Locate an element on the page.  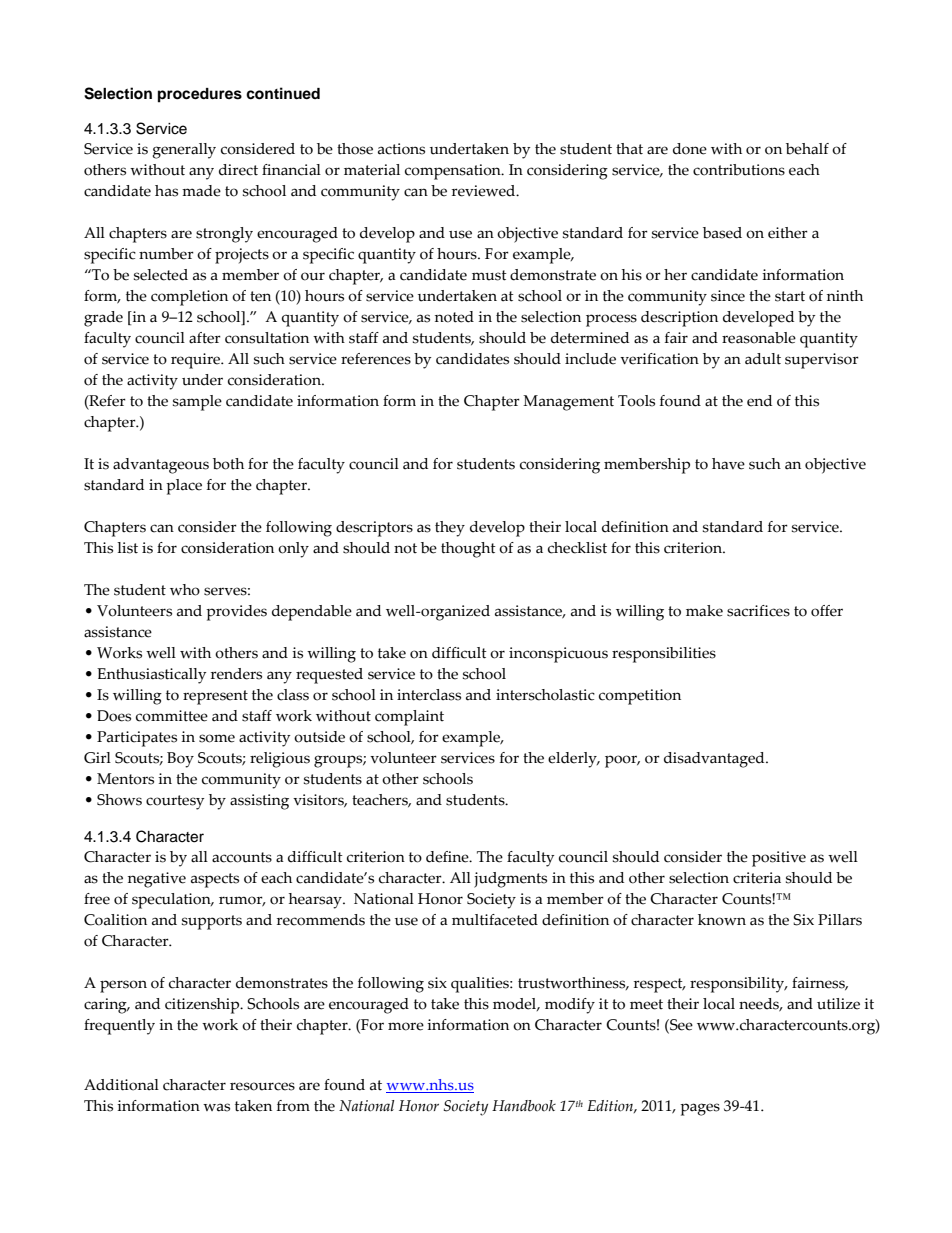
disadvantaged is located at coordinates (715, 760).
